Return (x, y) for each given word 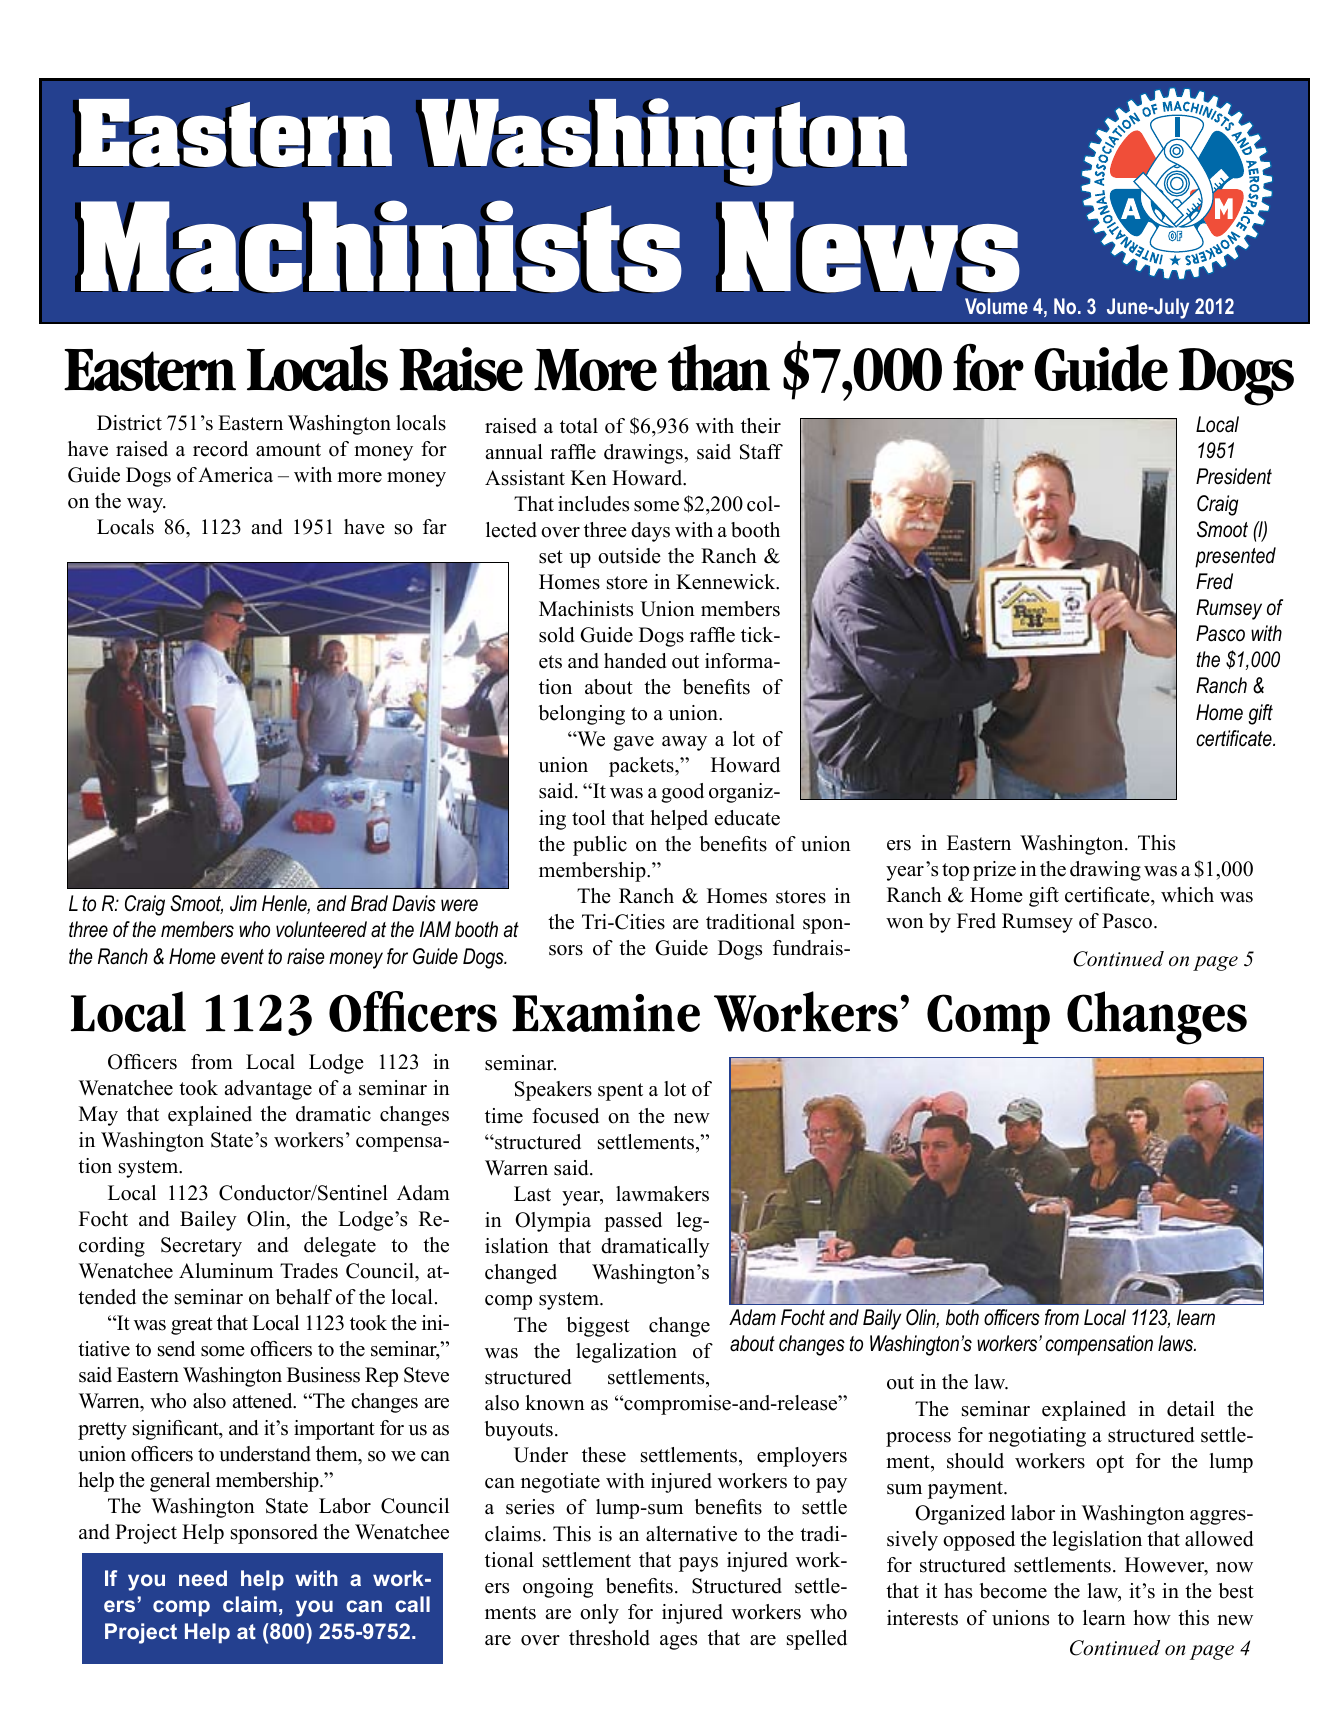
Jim (243, 903)
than (719, 367)
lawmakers (662, 1194)
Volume (996, 306)
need (203, 1578)
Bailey (208, 1221)
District (129, 423)
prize (994, 871)
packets (642, 767)
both (962, 1317)
